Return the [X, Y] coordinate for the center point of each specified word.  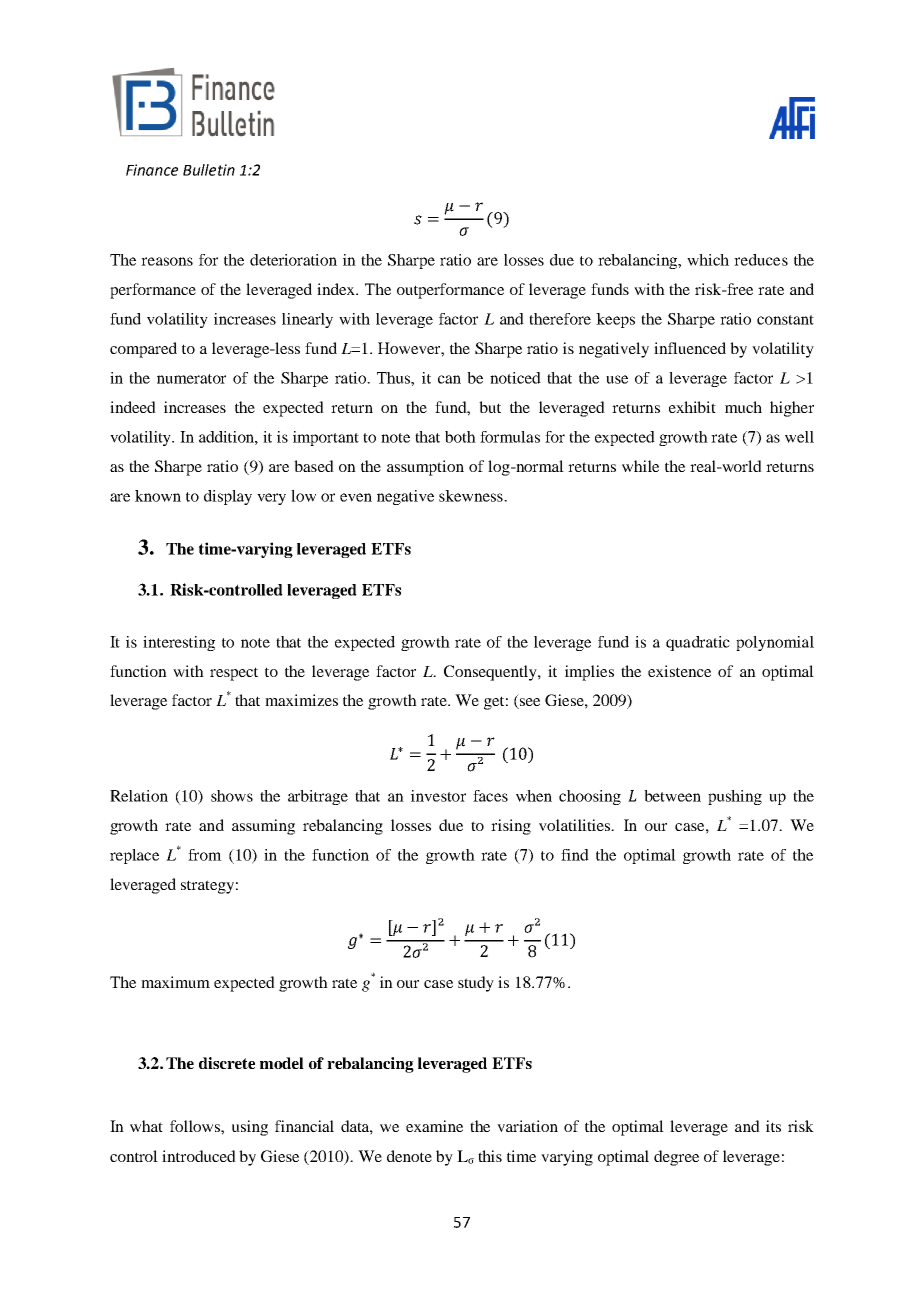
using [250, 1128]
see [529, 703]
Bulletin [209, 170]
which [708, 260]
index [337, 289]
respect [234, 674]
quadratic [698, 643]
